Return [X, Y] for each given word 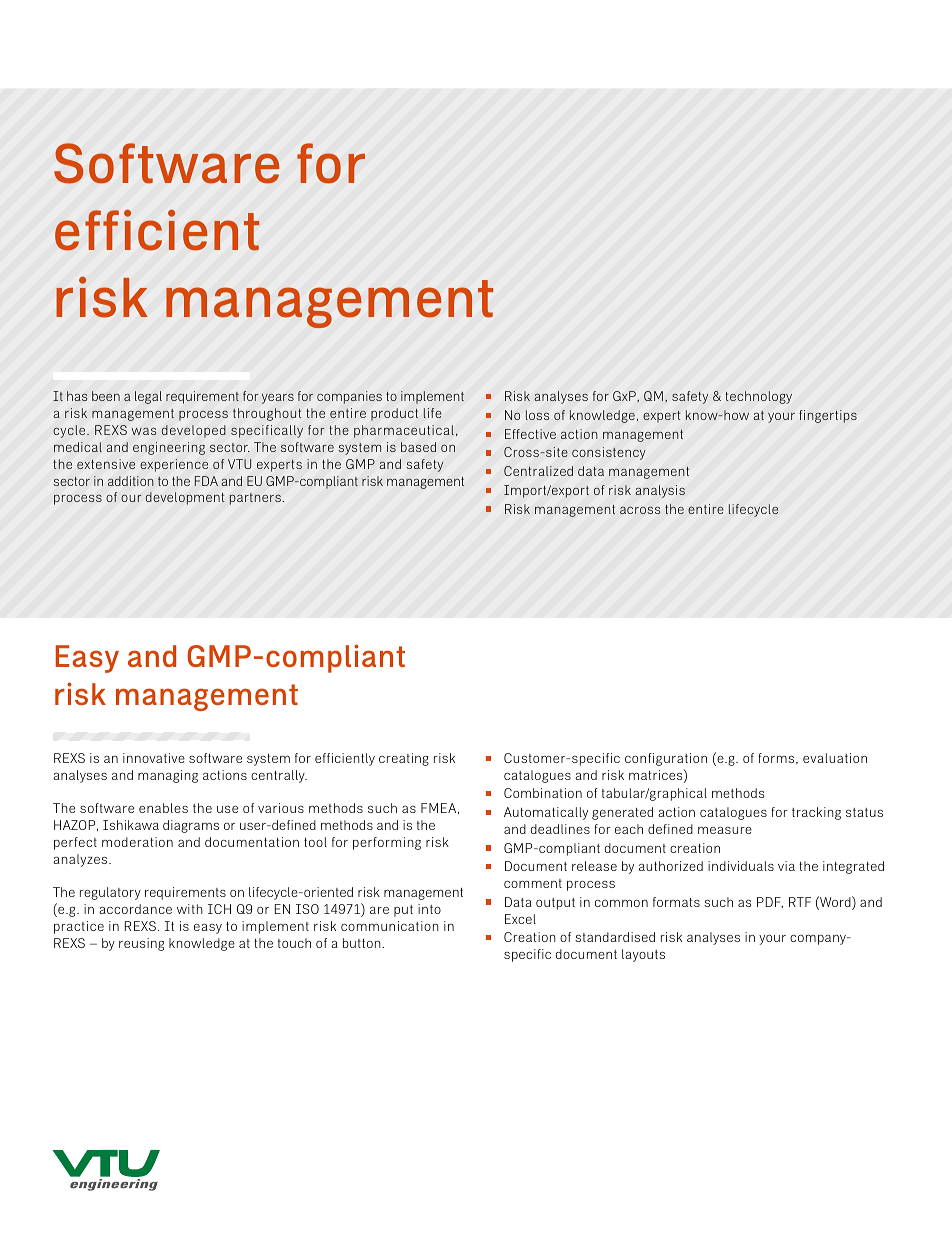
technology [758, 397]
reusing [141, 944]
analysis [660, 491]
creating [404, 759]
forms [777, 758]
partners [256, 499]
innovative [154, 758]
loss [537, 415]
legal [148, 397]
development [185, 498]
